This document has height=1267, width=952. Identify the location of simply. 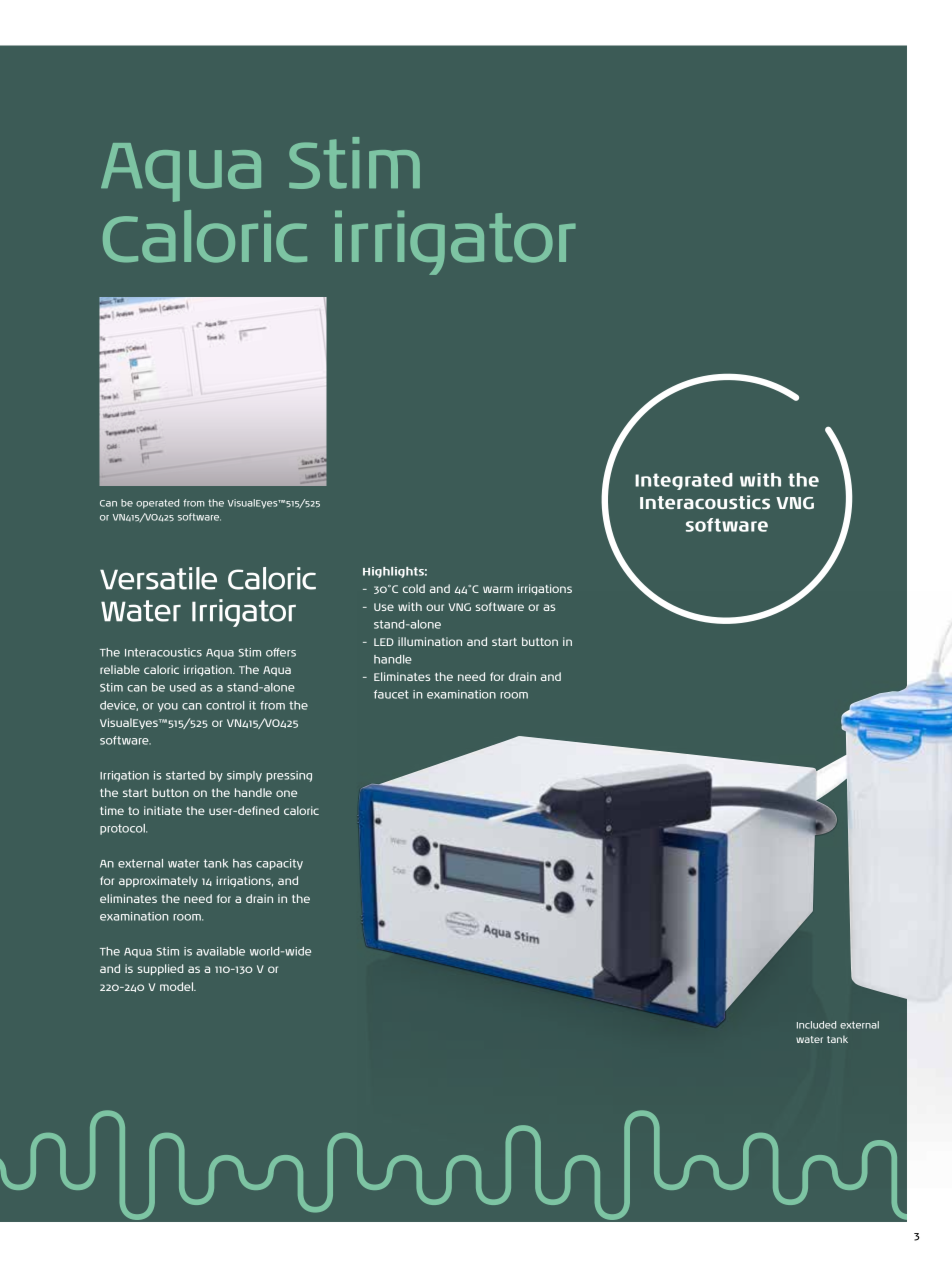
(244, 776).
